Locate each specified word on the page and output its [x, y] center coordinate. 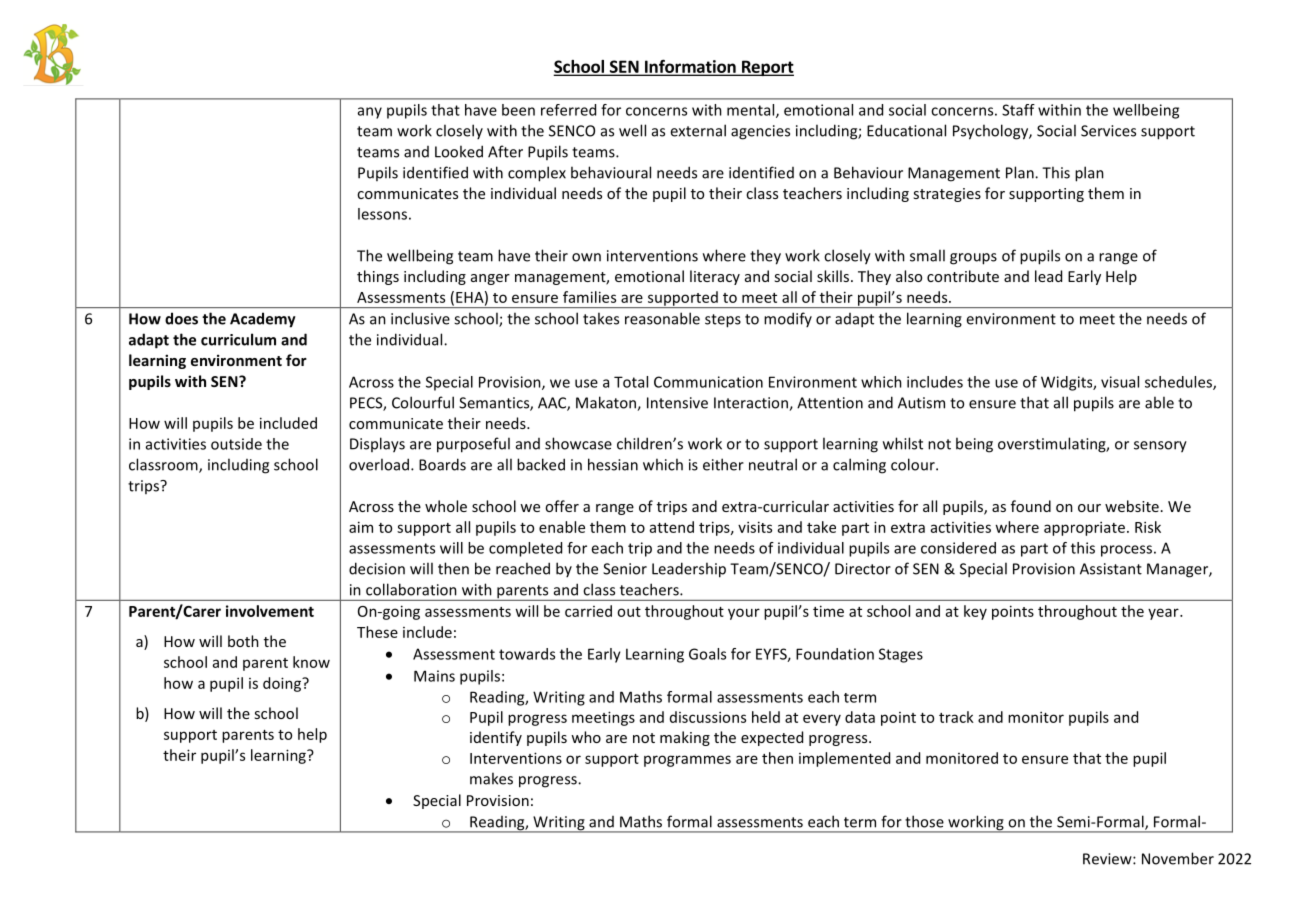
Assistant [1111, 569]
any [370, 113]
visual [1120, 382]
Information [690, 67]
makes [491, 778]
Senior [625, 569]
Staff [1018, 110]
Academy [263, 320]
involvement [270, 611]
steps [723, 321]
